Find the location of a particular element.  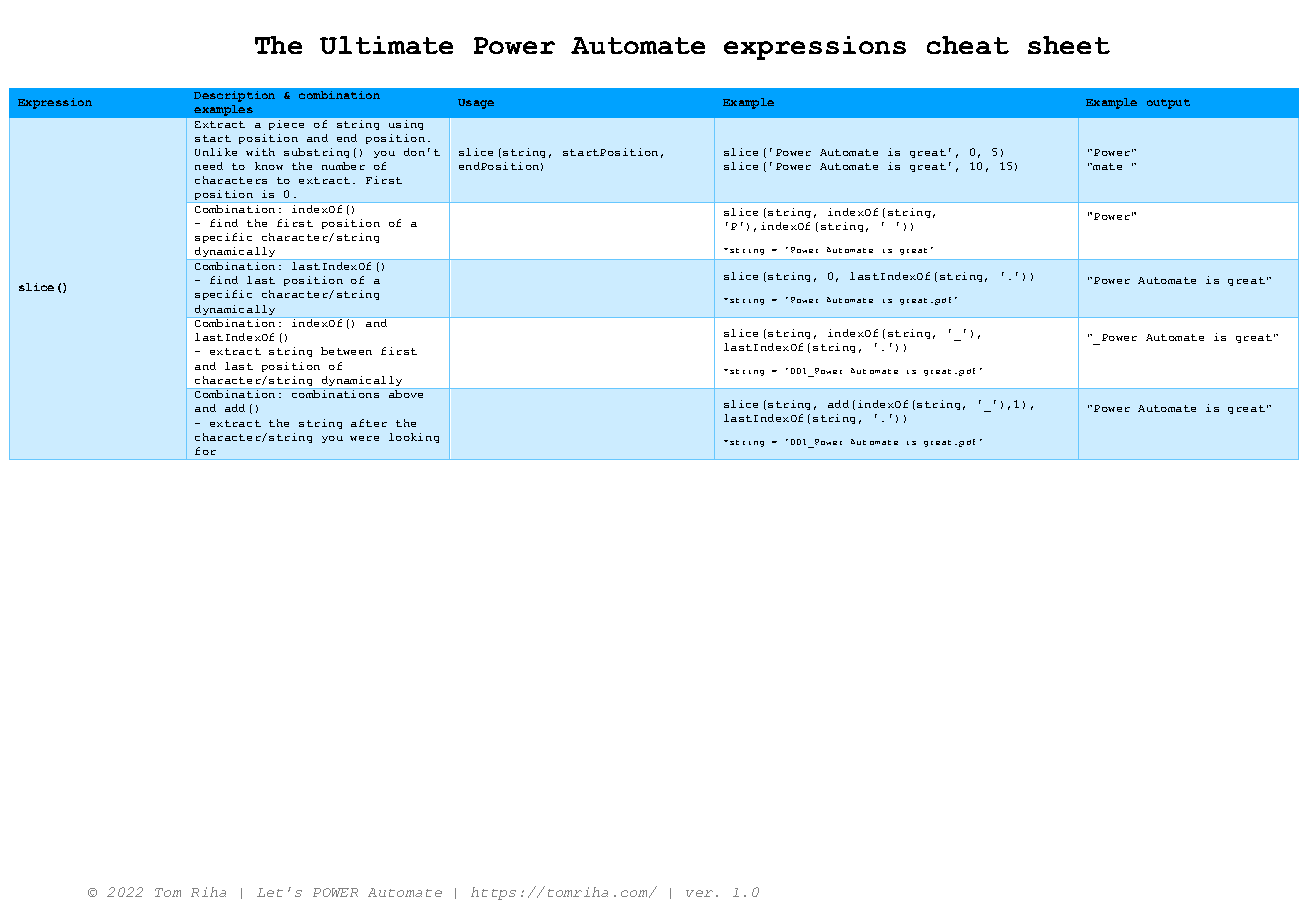

after is located at coordinates (369, 423).
